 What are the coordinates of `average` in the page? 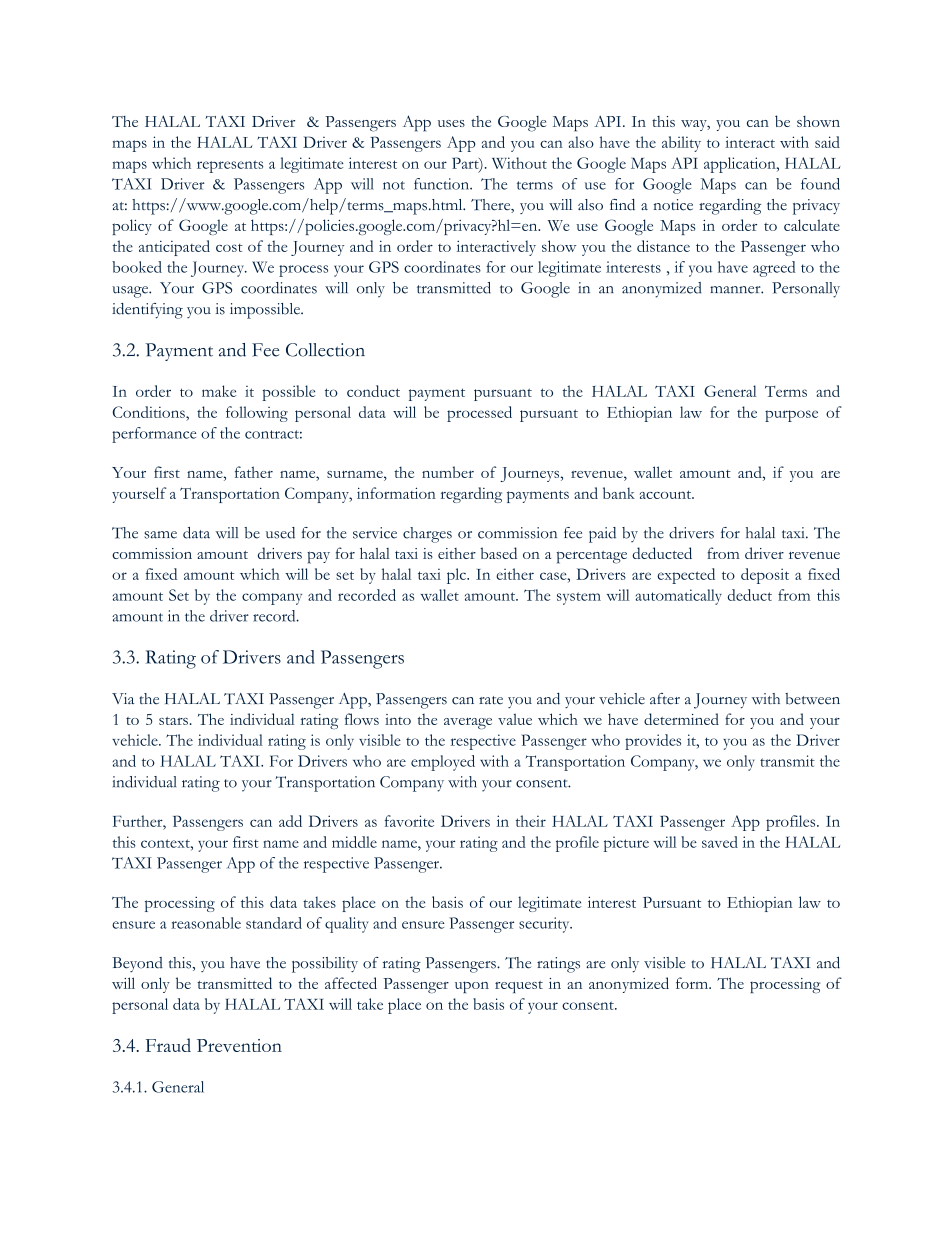 It's located at (468, 723).
